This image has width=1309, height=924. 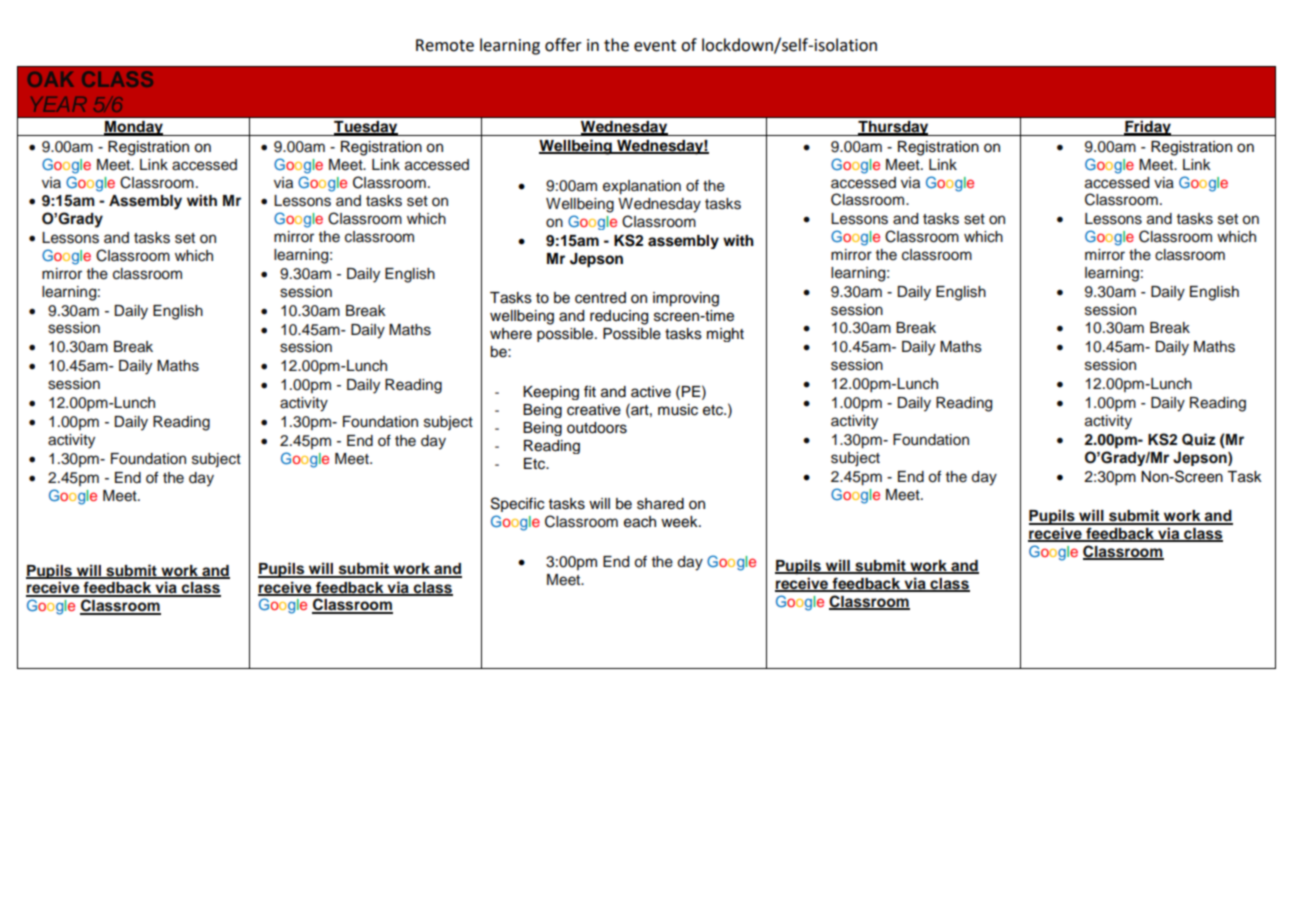 I want to click on OAK, so click(x=51, y=79).
